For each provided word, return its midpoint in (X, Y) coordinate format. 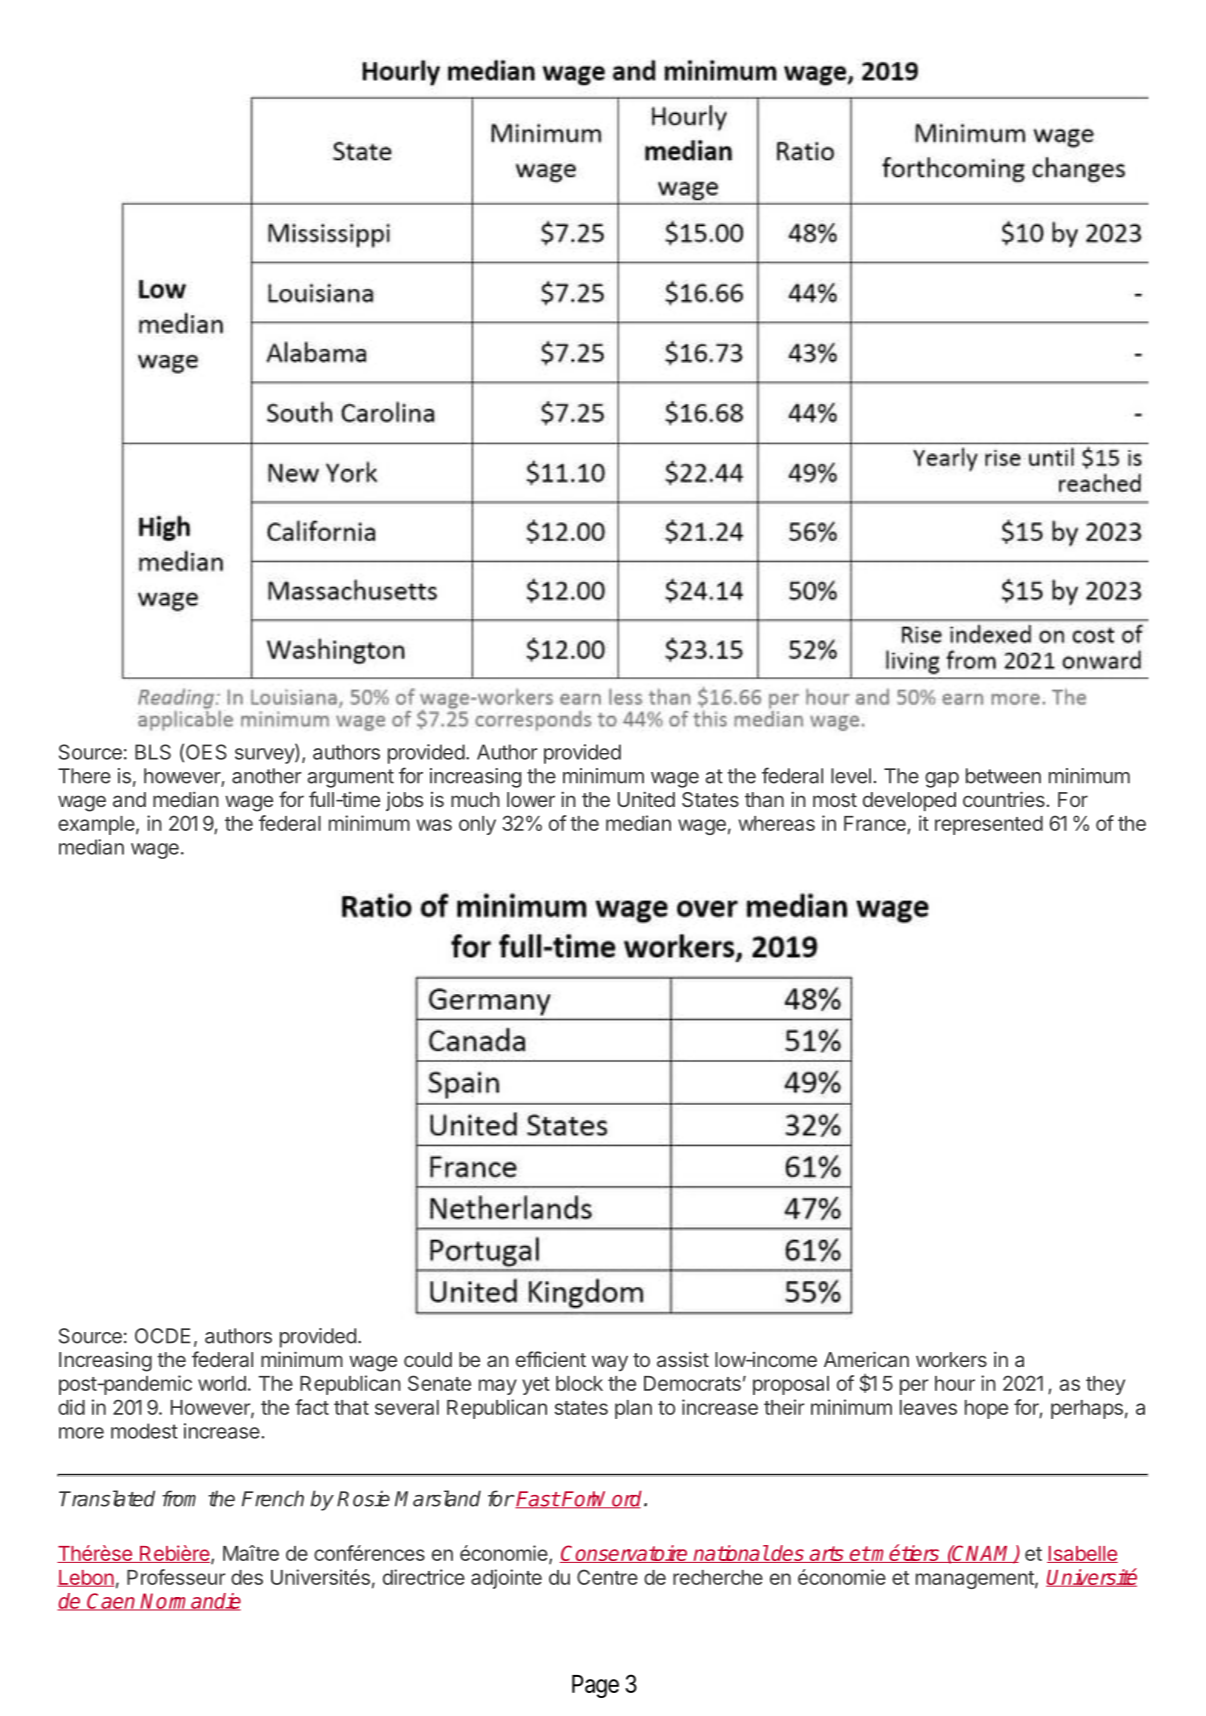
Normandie (190, 1602)
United (646, 799)
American (866, 1359)
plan (633, 1409)
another (267, 776)
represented (989, 825)
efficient (551, 1359)
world (222, 1383)
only (477, 825)
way (610, 1363)
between (1003, 776)
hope (986, 1409)
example (96, 825)
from (179, 1498)
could (428, 1359)
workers (951, 1359)
